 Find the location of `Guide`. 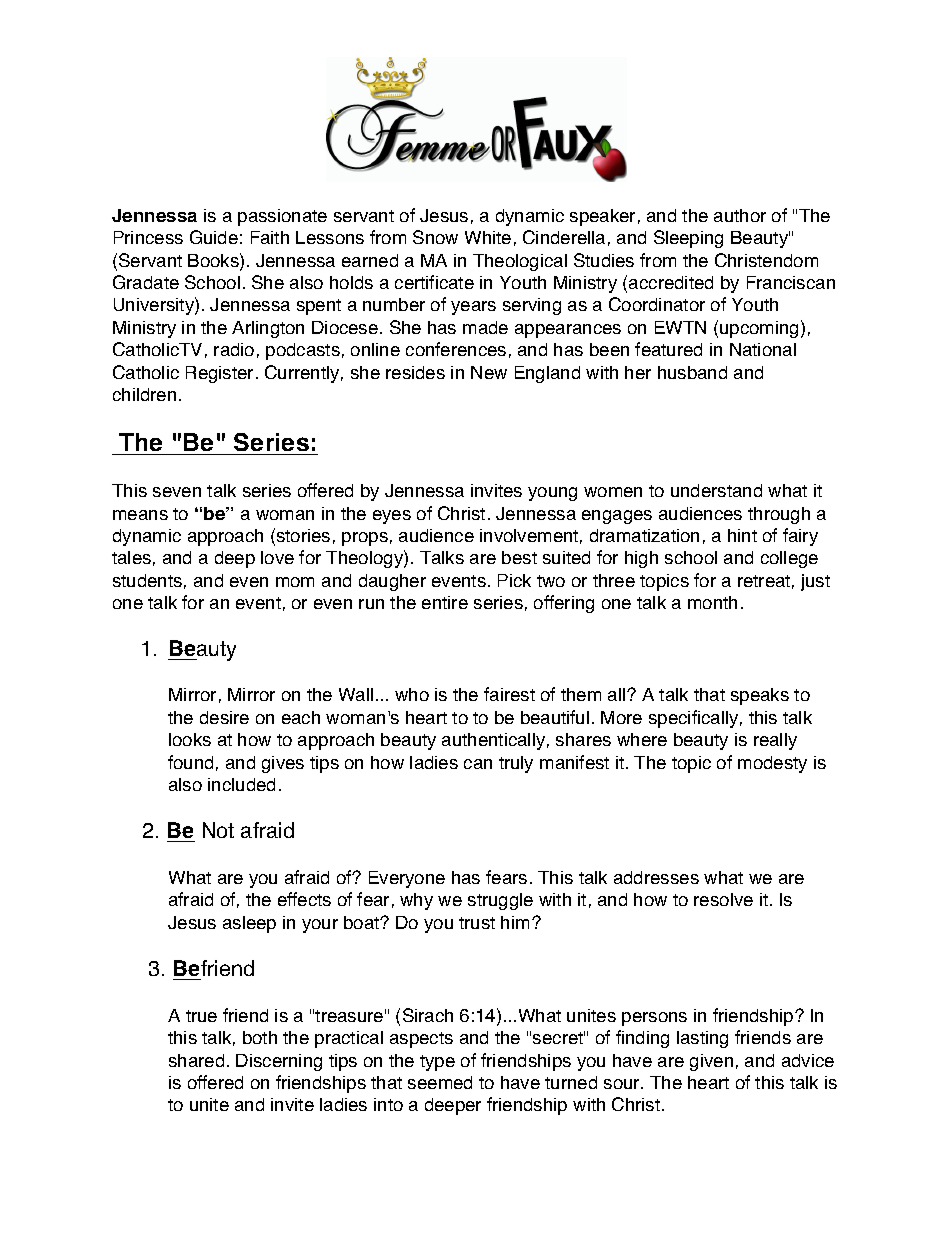

Guide is located at coordinates (214, 237).
